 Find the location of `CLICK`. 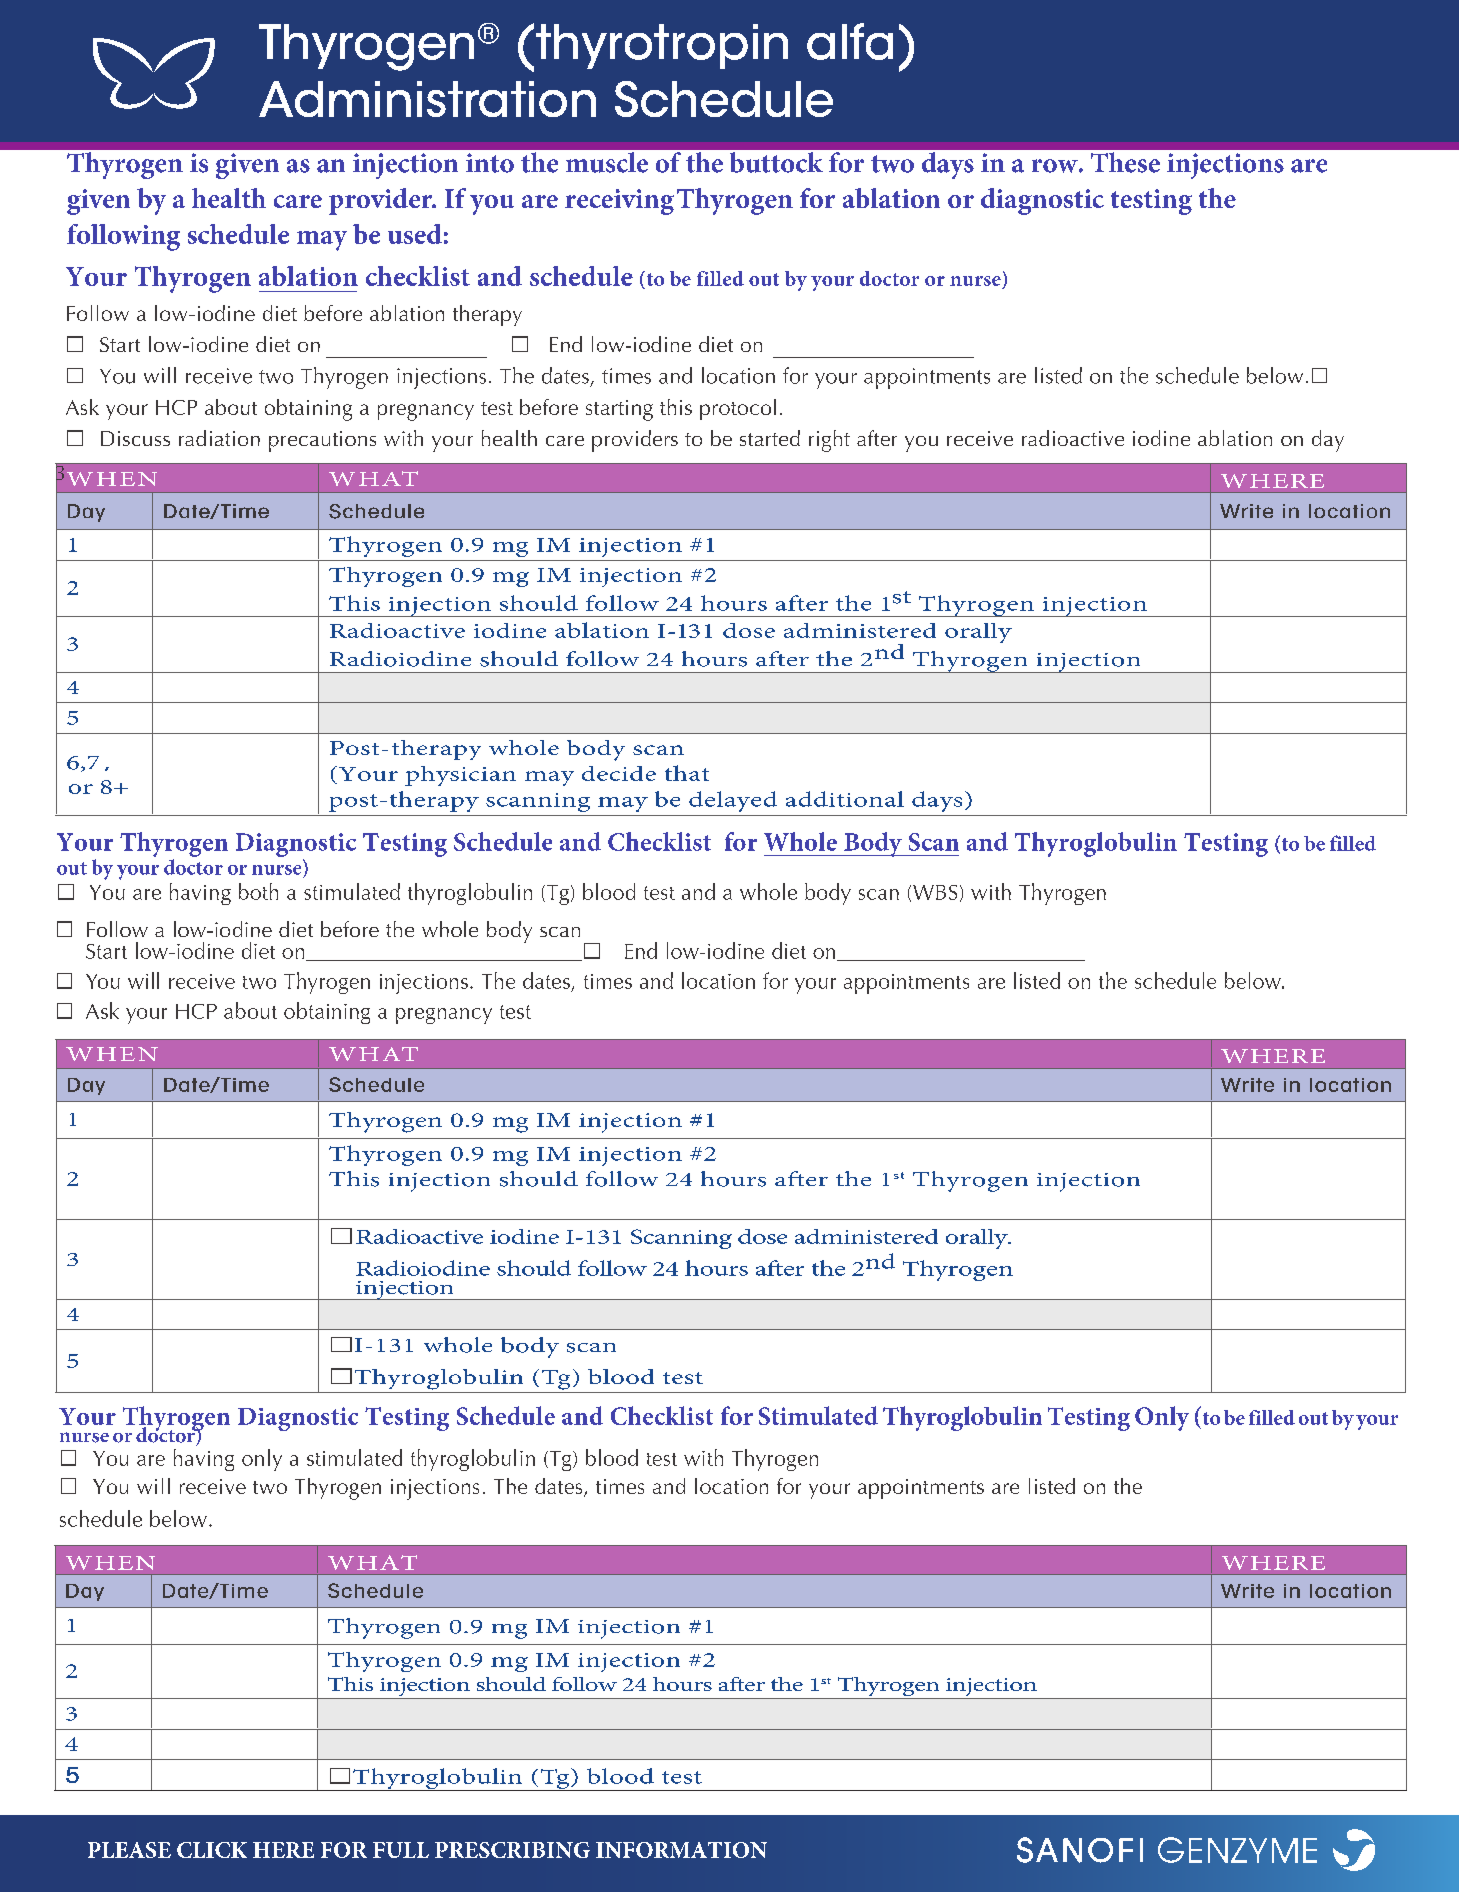

CLICK is located at coordinates (212, 1850).
